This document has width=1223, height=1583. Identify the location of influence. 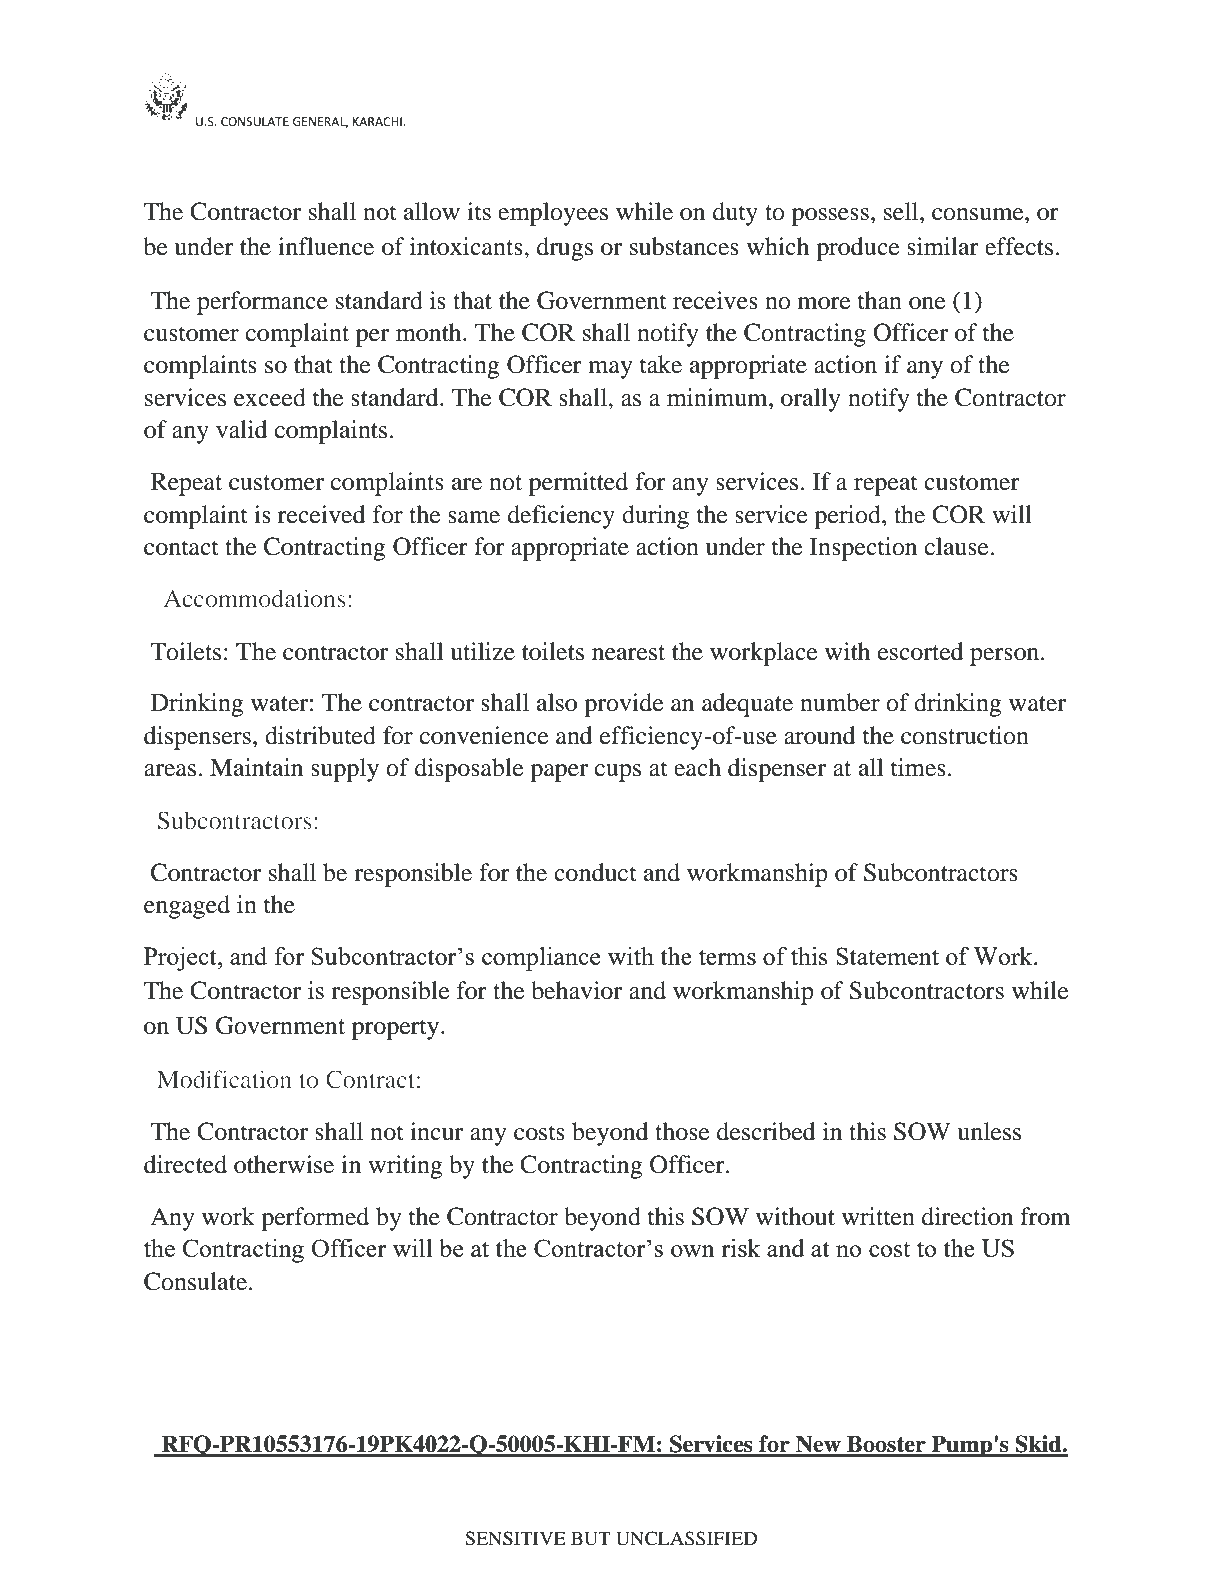
(326, 246).
